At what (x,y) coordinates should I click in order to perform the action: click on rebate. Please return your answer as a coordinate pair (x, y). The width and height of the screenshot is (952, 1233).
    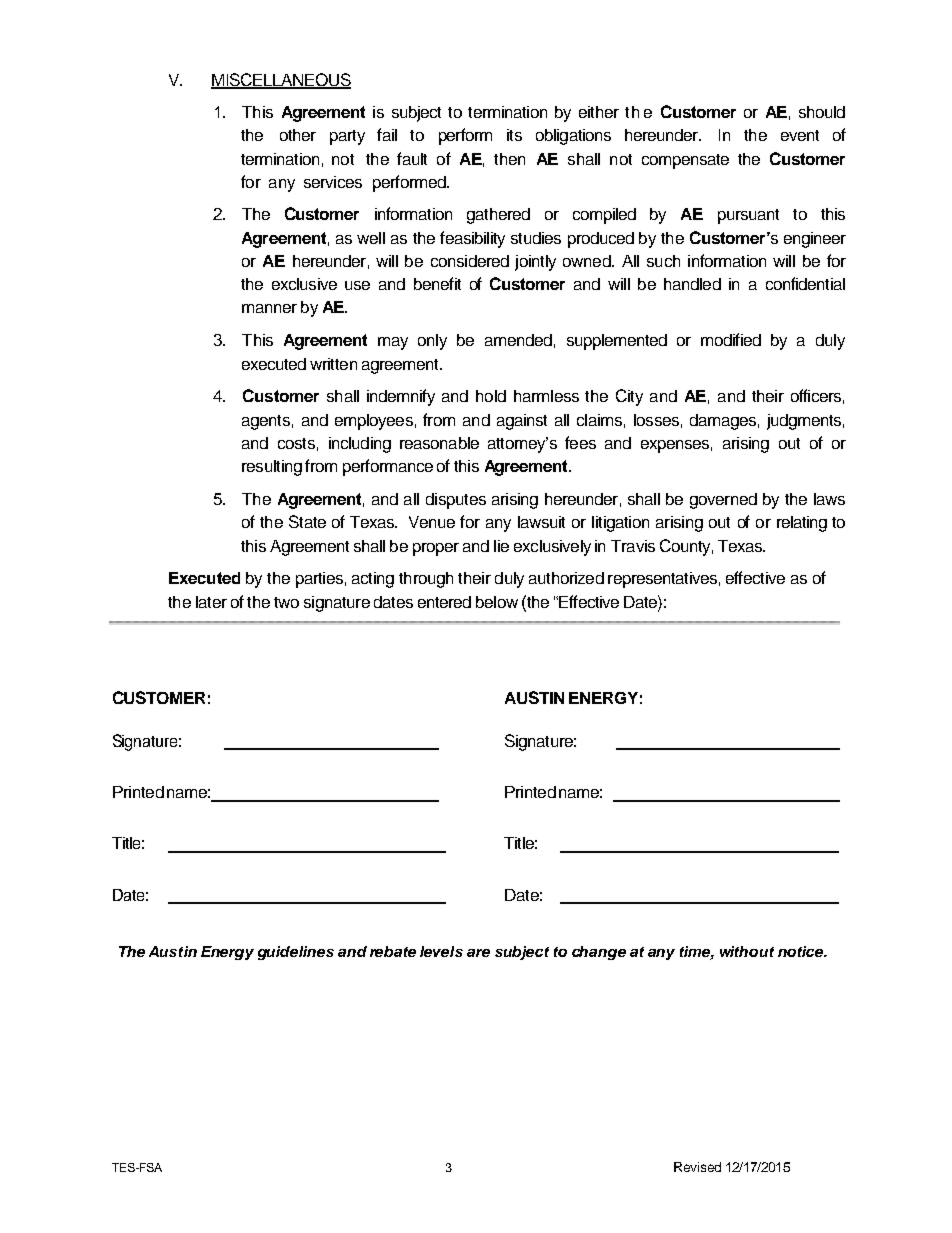
    Looking at the image, I should click on (393, 951).
